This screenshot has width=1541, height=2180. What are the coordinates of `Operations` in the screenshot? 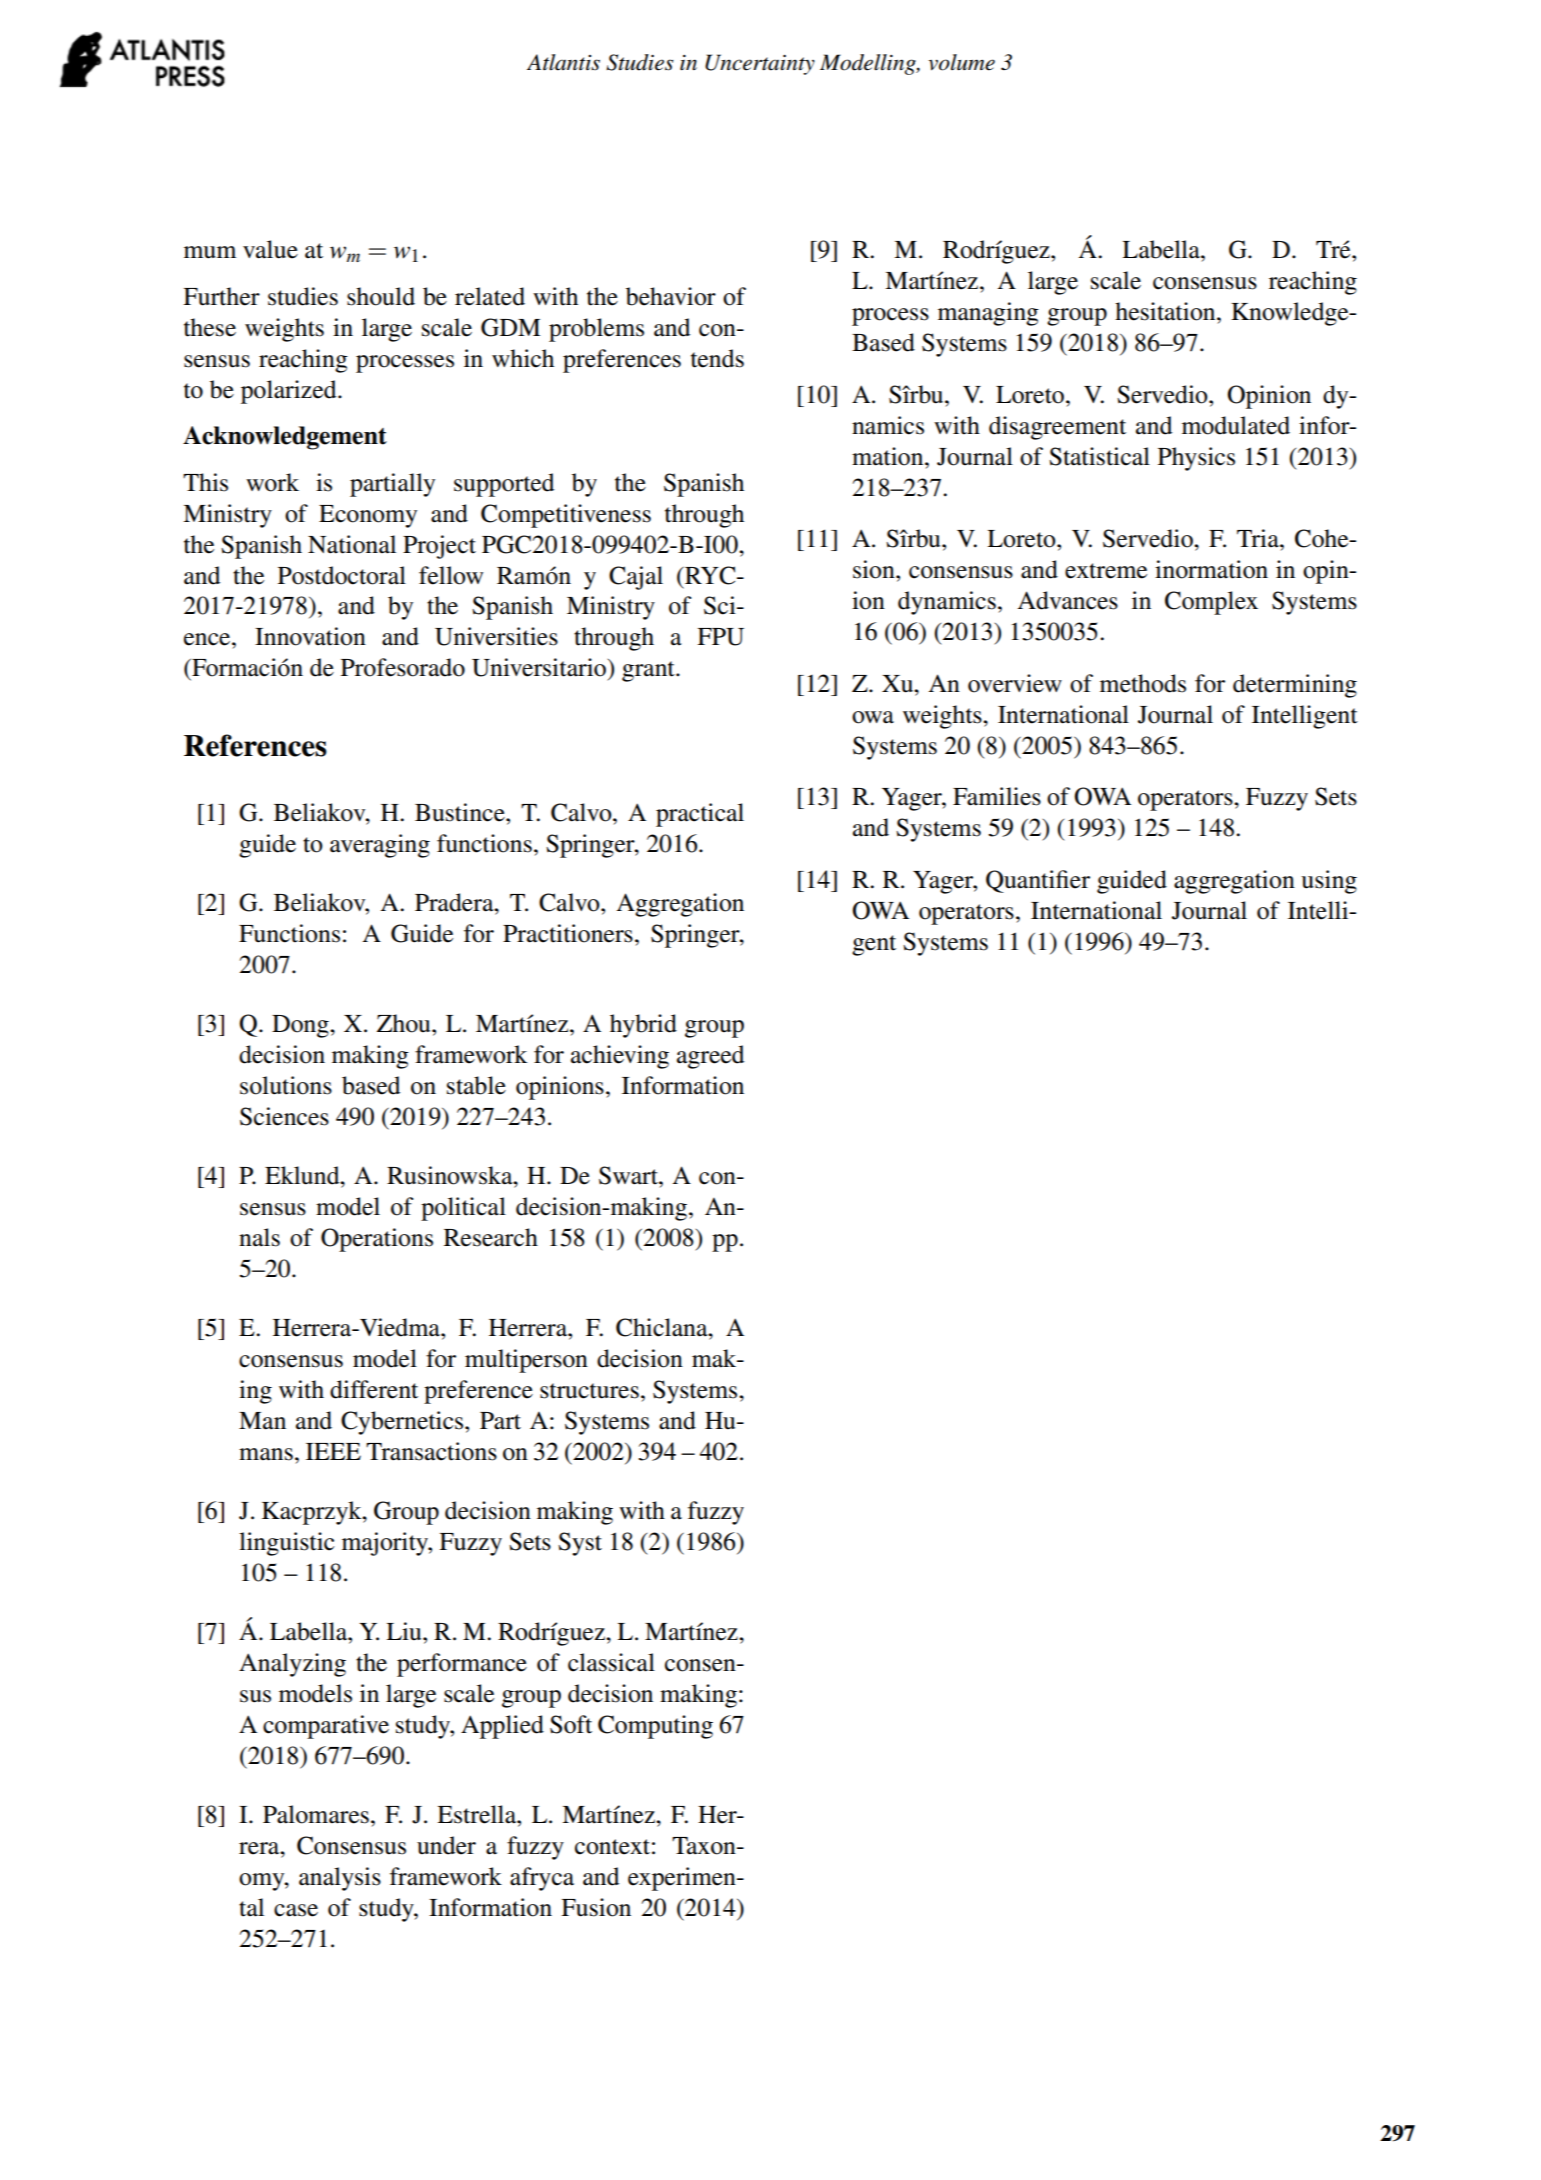 It's located at (377, 1240).
